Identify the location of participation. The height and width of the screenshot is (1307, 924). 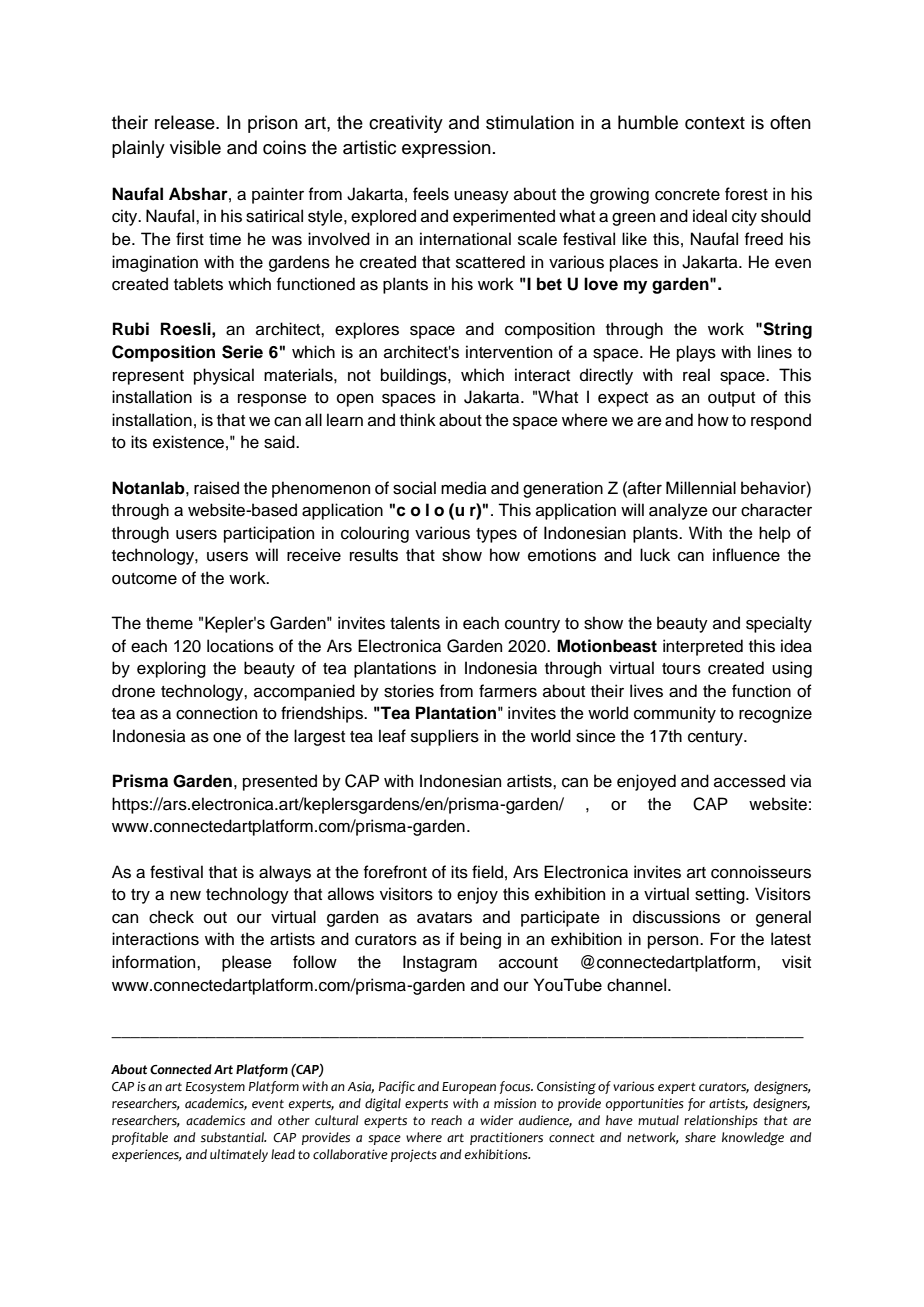
(269, 534).
